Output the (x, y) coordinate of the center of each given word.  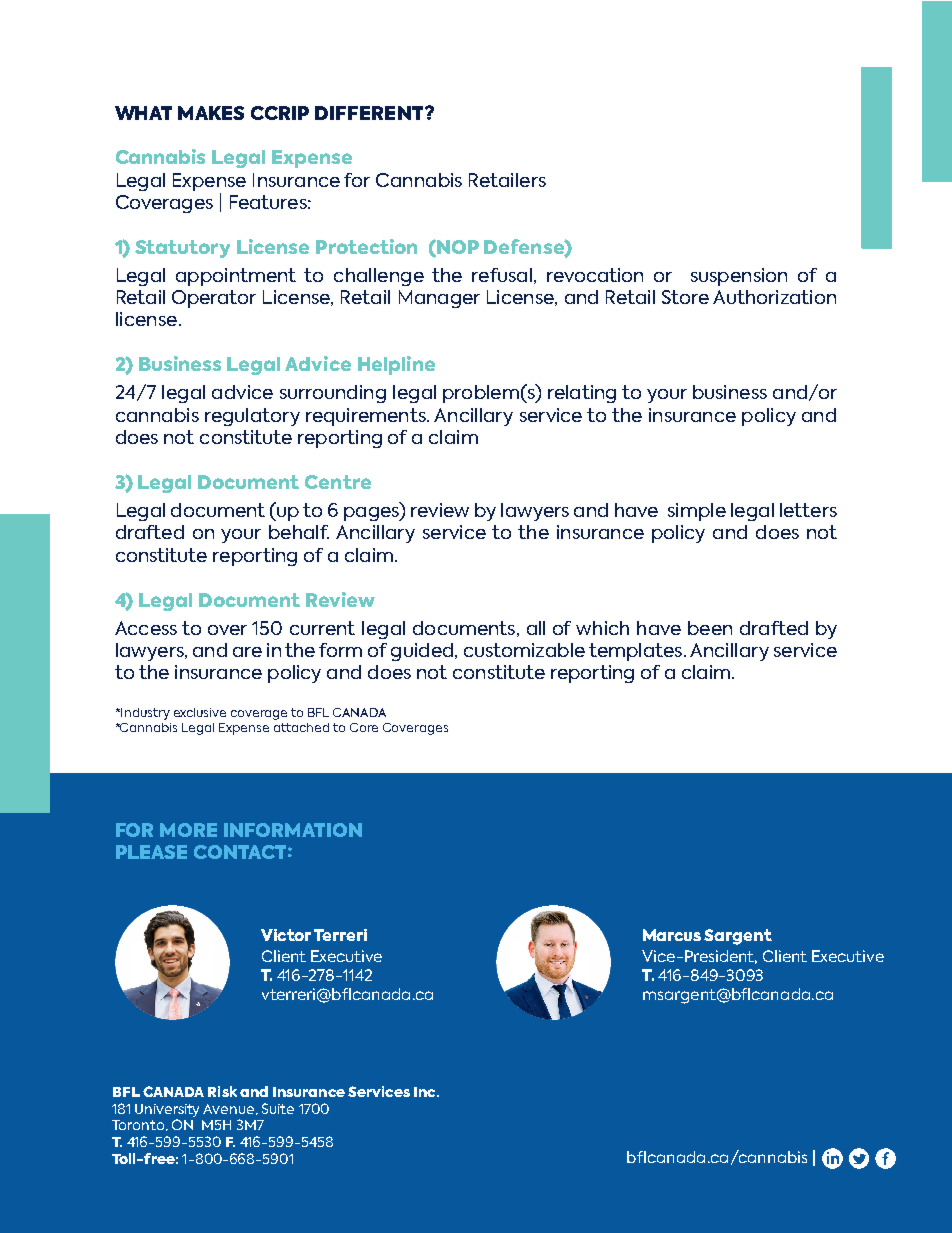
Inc (426, 1092)
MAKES (211, 113)
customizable (524, 650)
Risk (222, 1091)
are (247, 652)
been (710, 628)
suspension (739, 277)
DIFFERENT (370, 113)
